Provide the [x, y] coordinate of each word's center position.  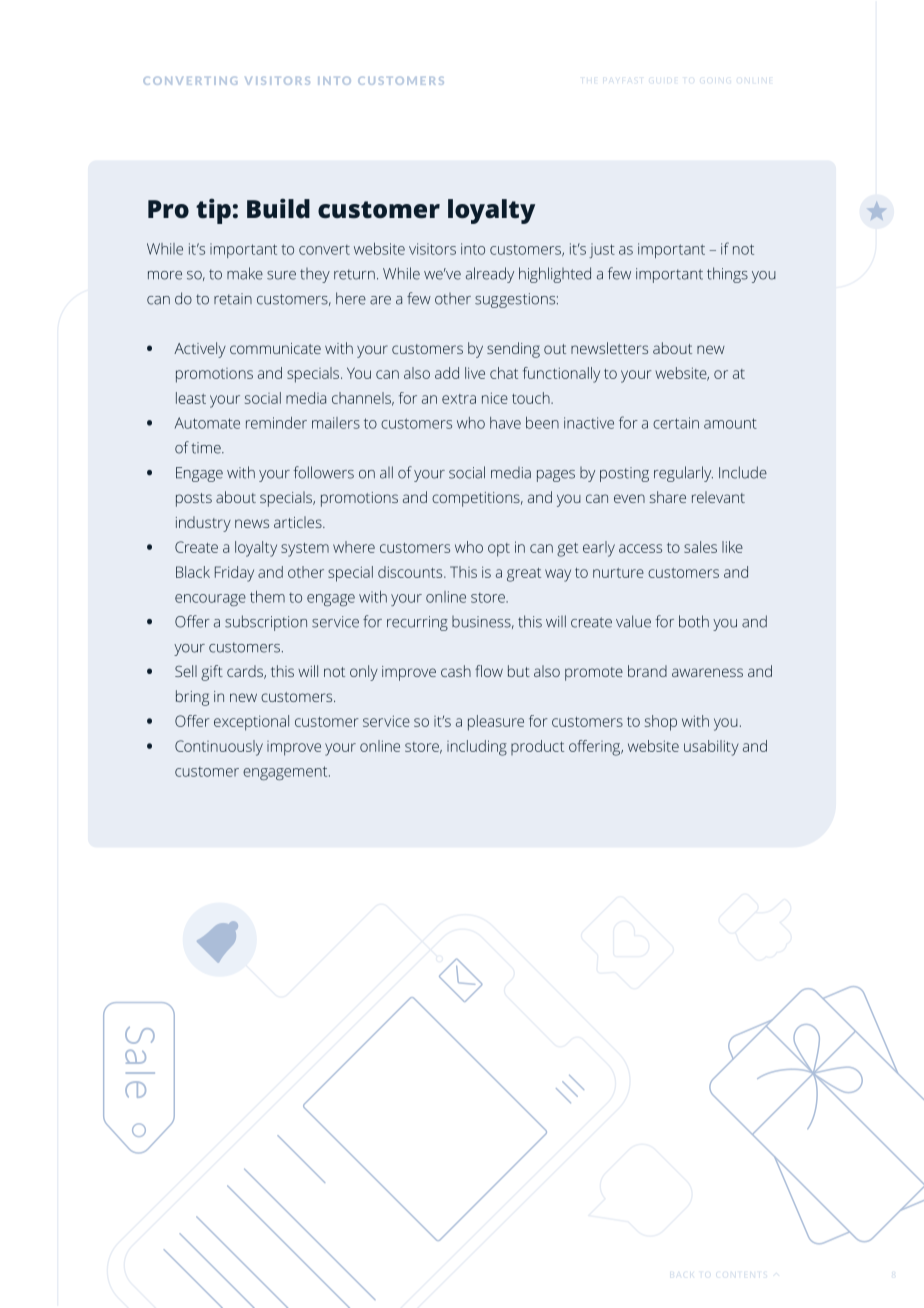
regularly [683, 474]
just [602, 250]
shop [661, 723]
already [490, 275]
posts [194, 500]
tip [213, 211]
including [477, 748]
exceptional [251, 723]
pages [556, 476]
